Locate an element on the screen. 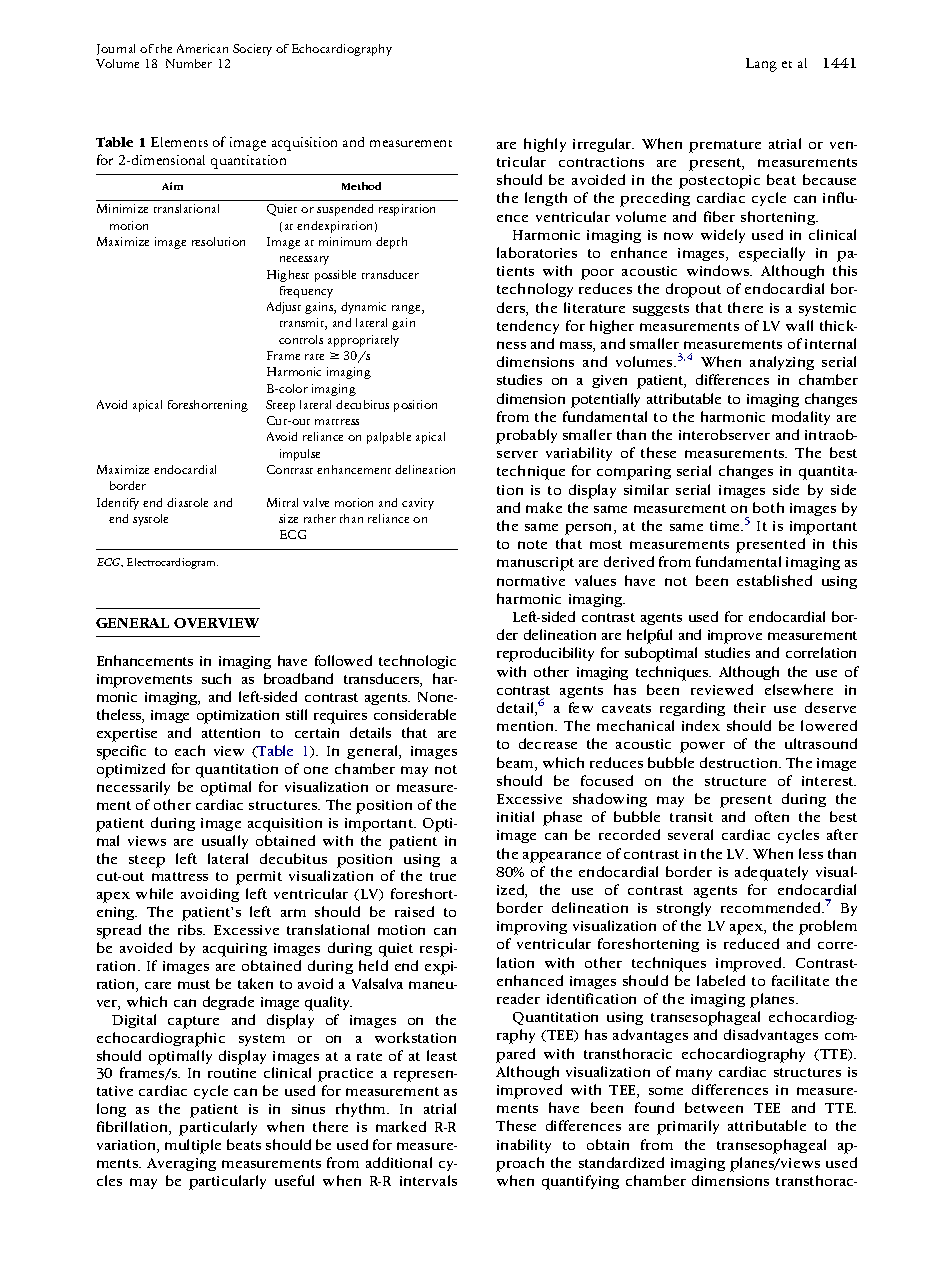  Lang is located at coordinates (761, 65).
